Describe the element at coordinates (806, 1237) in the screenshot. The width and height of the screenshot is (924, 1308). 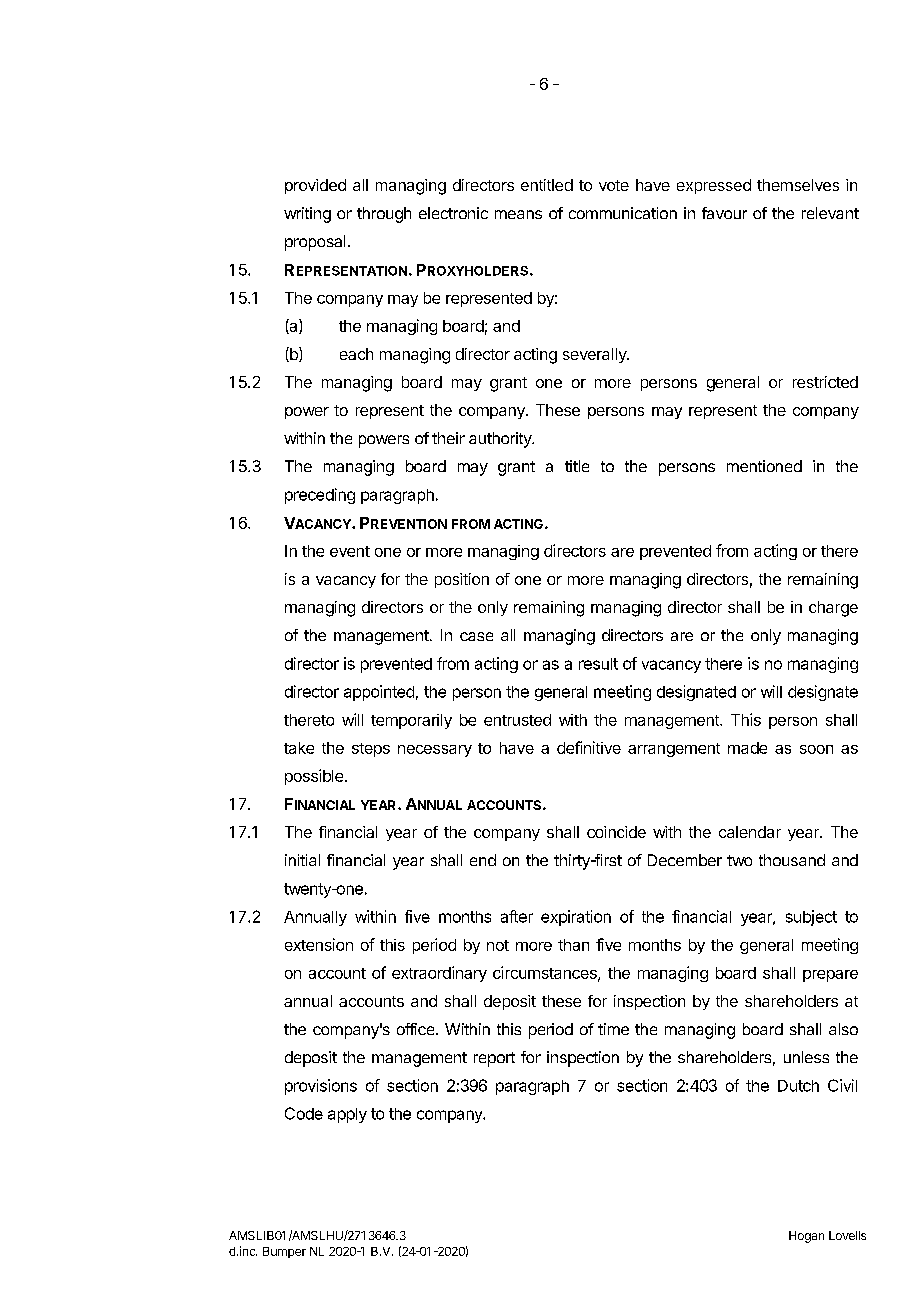
I see `Hogan` at that location.
